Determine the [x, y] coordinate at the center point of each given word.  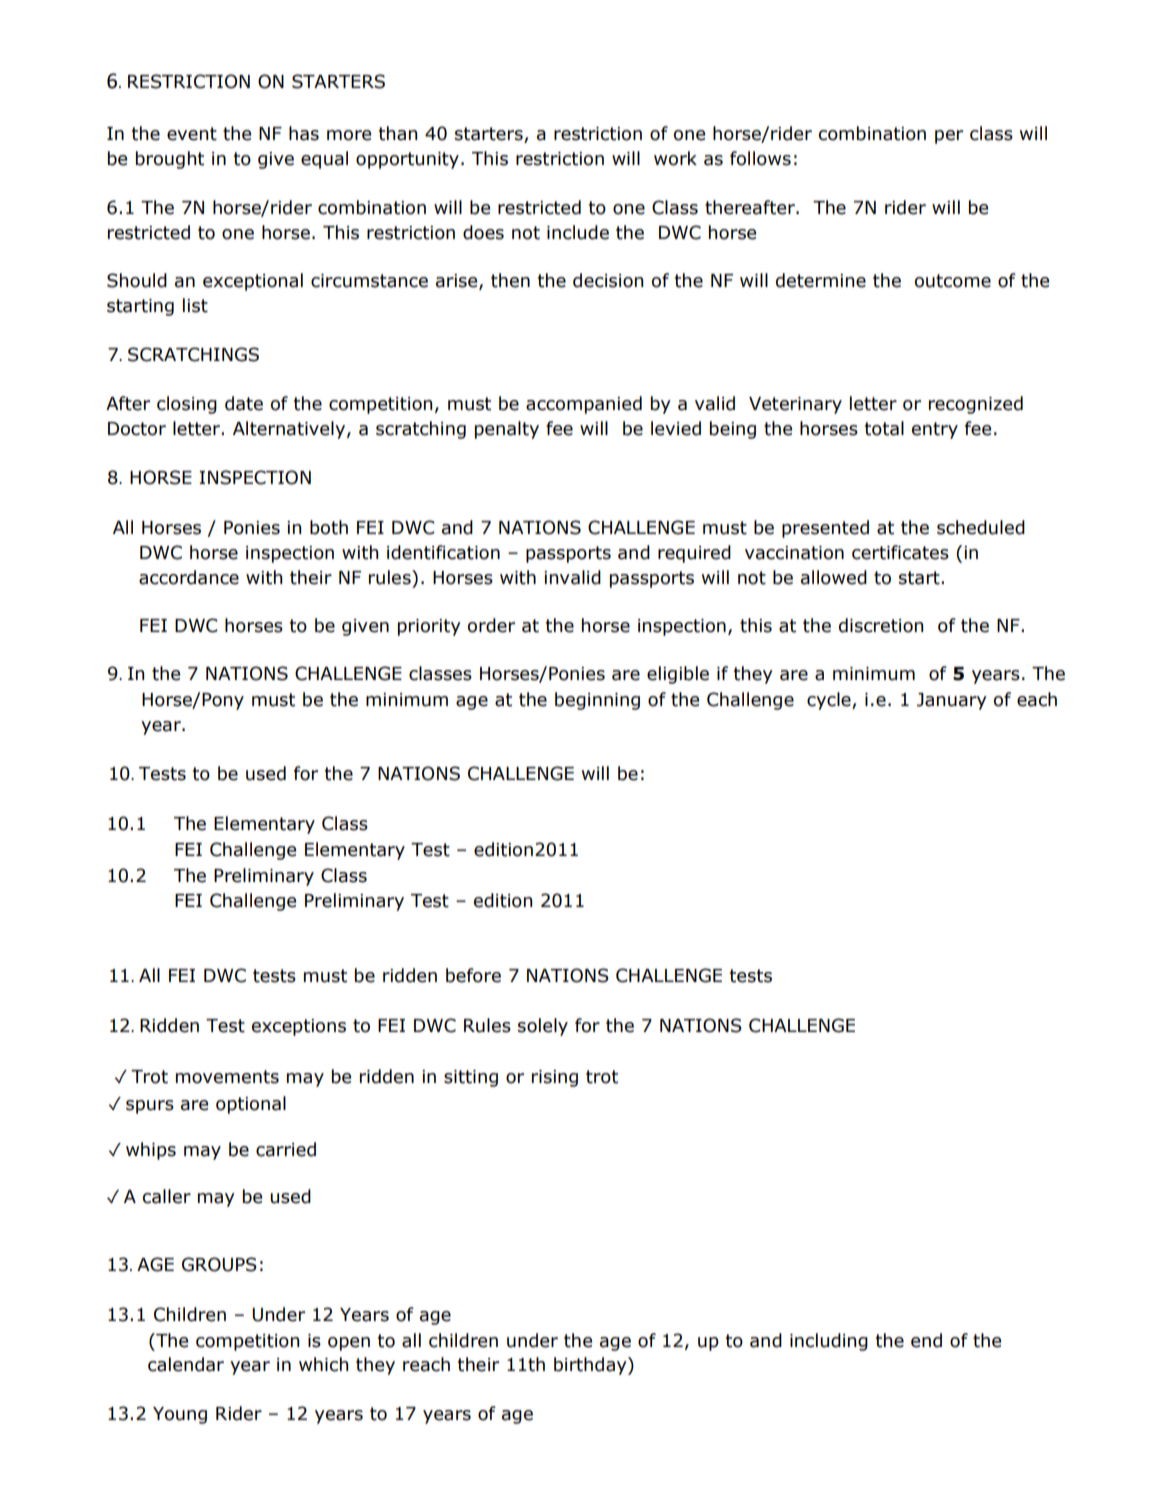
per [949, 137]
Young [180, 1415]
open [349, 1344]
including [829, 1342]
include [578, 232]
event [192, 134]
